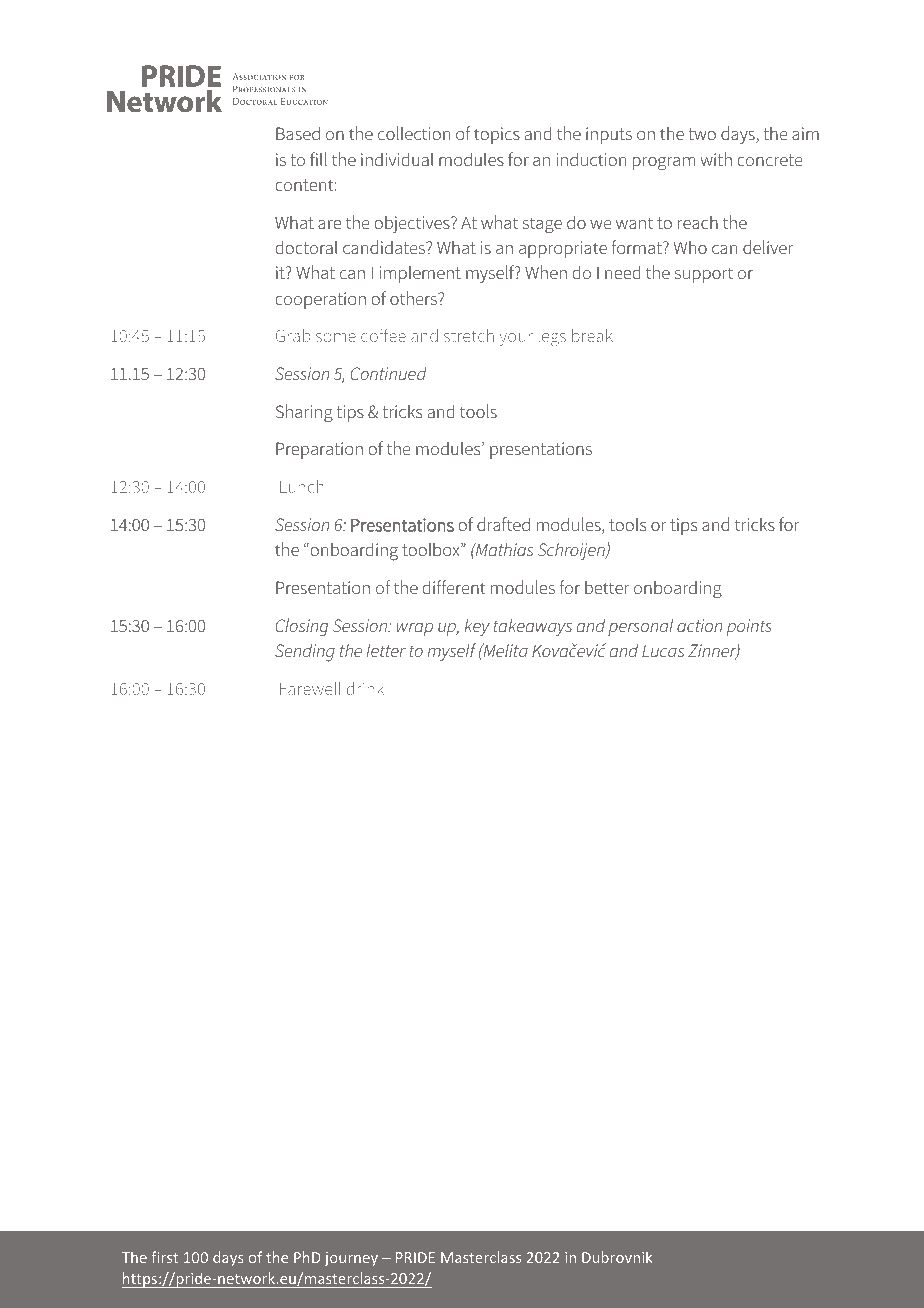 Image resolution: width=924 pixels, height=1308 pixels. What do you see at coordinates (164, 1257) in the image?
I see `first` at bounding box center [164, 1257].
